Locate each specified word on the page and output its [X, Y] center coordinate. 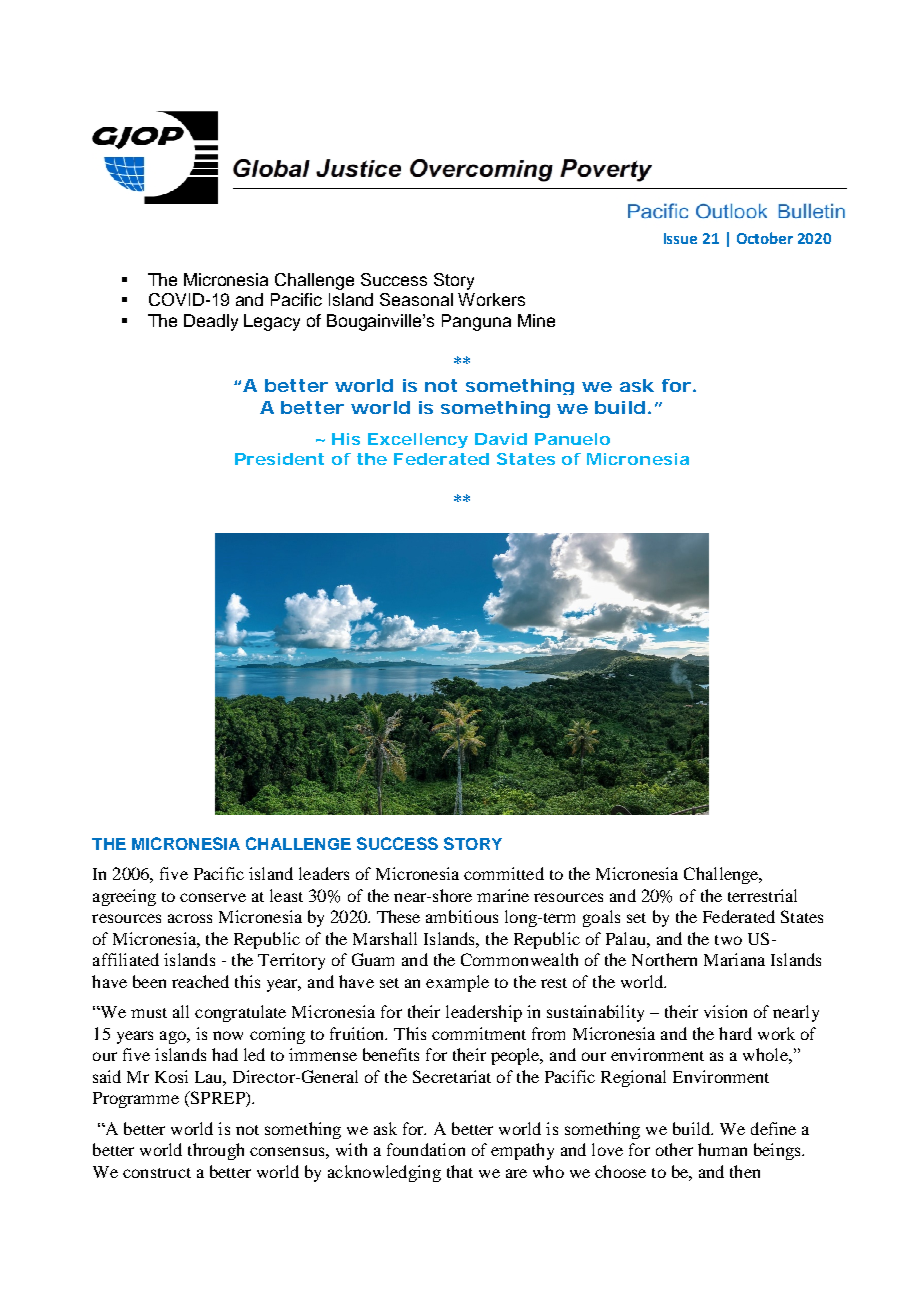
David [501, 439]
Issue [680, 238]
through [216, 1151]
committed [504, 873]
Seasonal [416, 299]
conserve [213, 897]
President [279, 459]
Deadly [211, 322]
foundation [426, 1149]
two [728, 940]
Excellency [418, 440]
